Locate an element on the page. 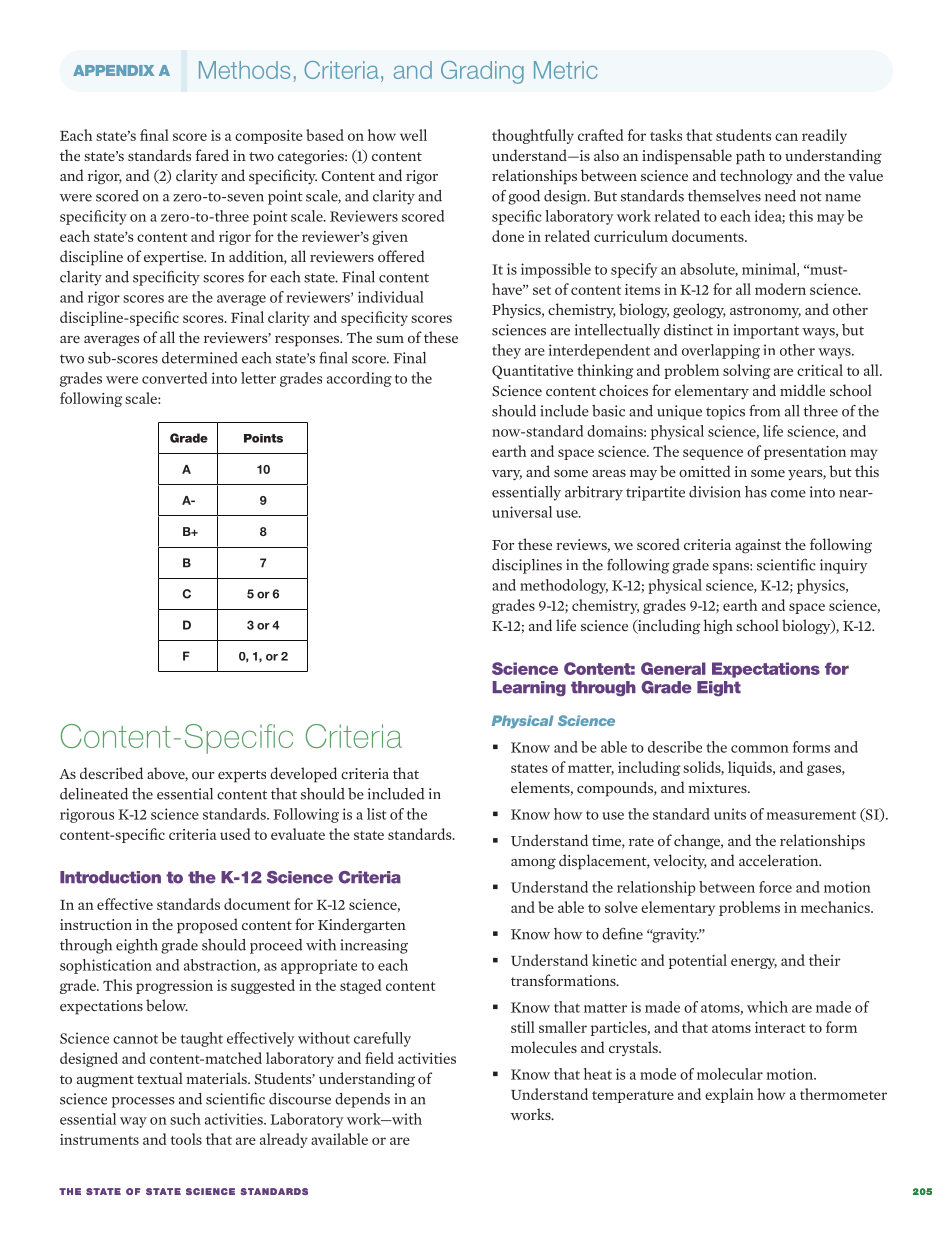  important is located at coordinates (766, 331).
